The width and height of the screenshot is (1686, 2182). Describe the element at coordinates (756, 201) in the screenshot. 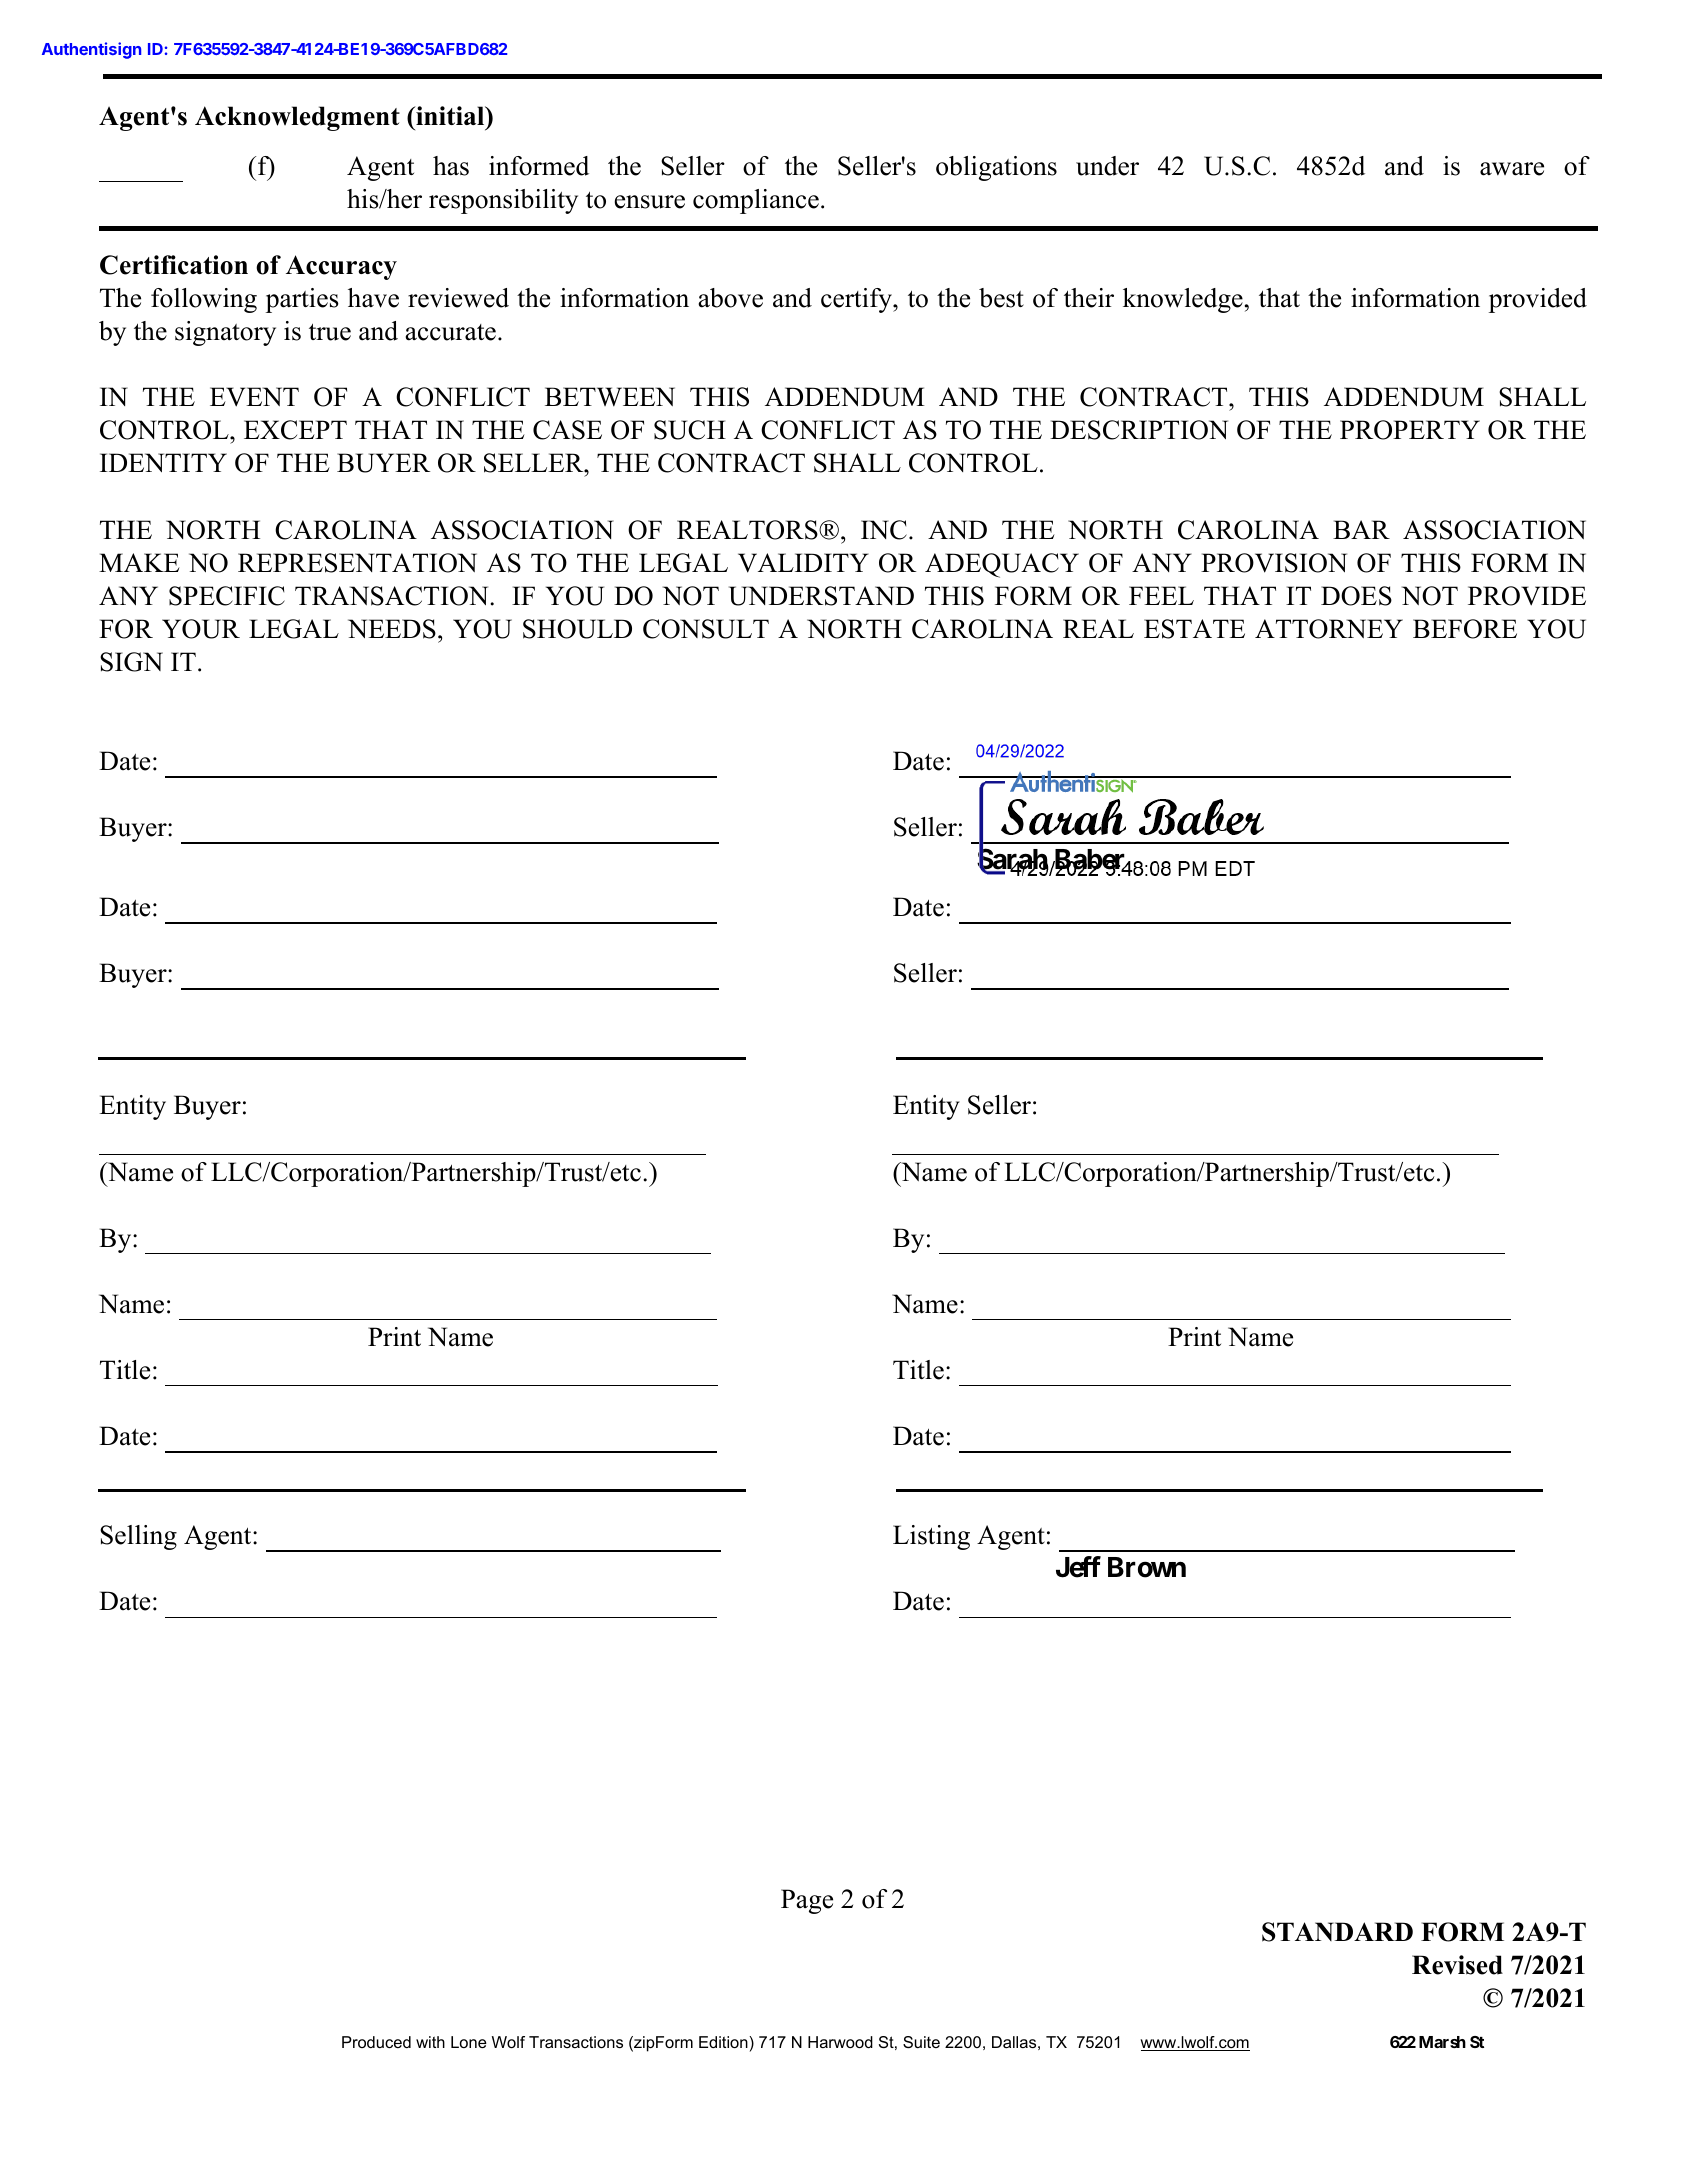

I see `compliance` at that location.
